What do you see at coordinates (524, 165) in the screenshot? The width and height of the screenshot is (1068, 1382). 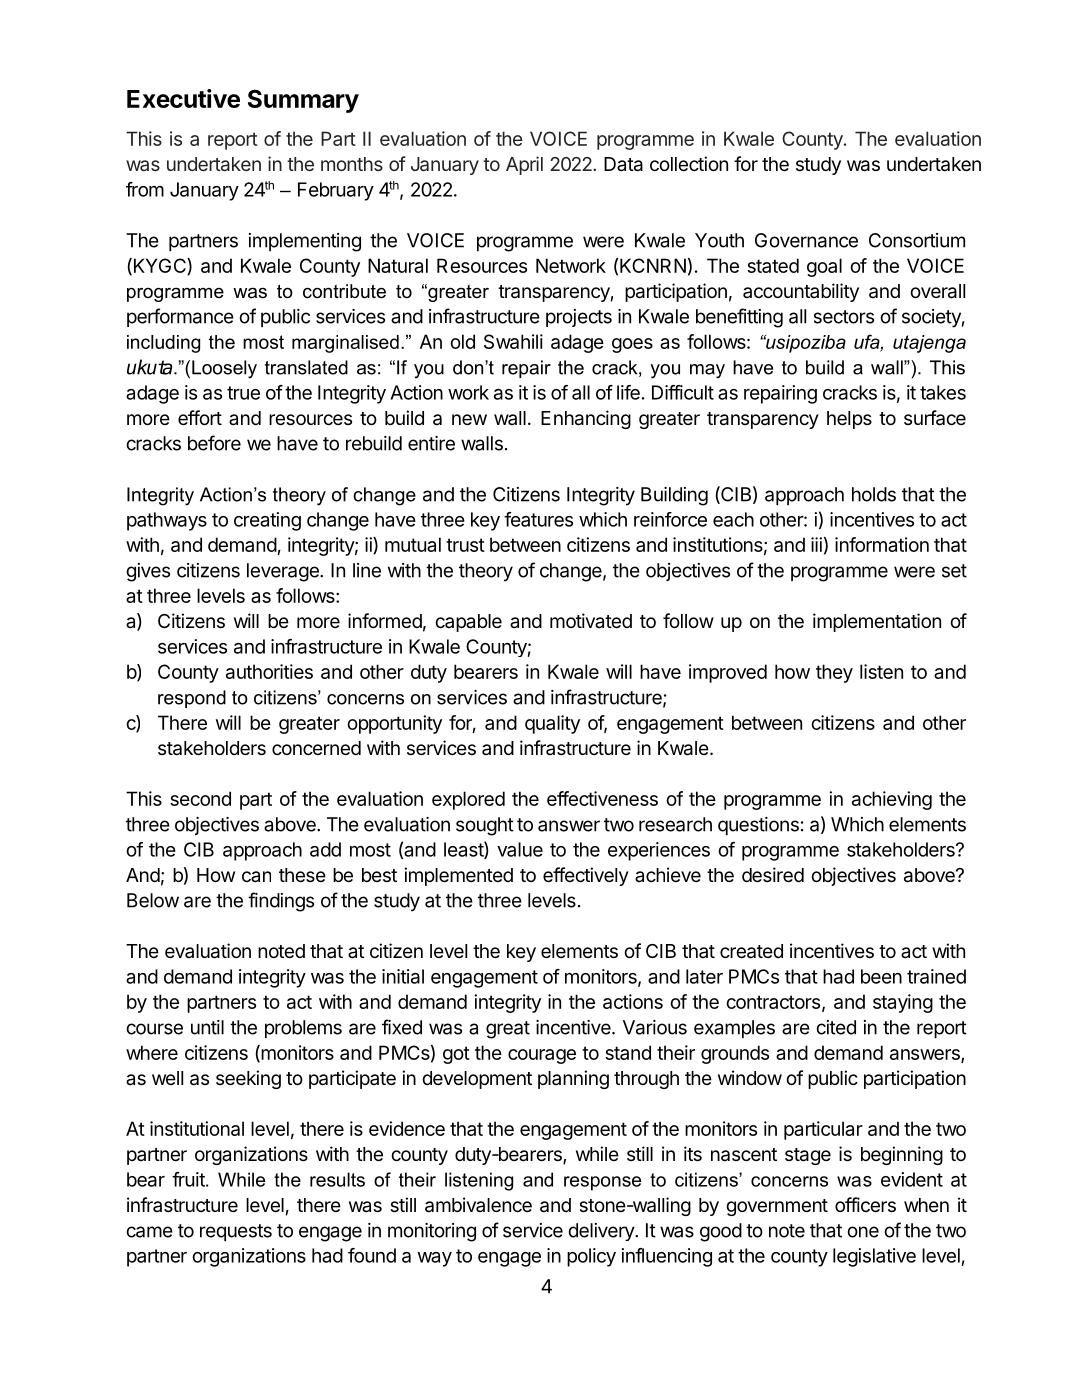 I see `April` at bounding box center [524, 165].
